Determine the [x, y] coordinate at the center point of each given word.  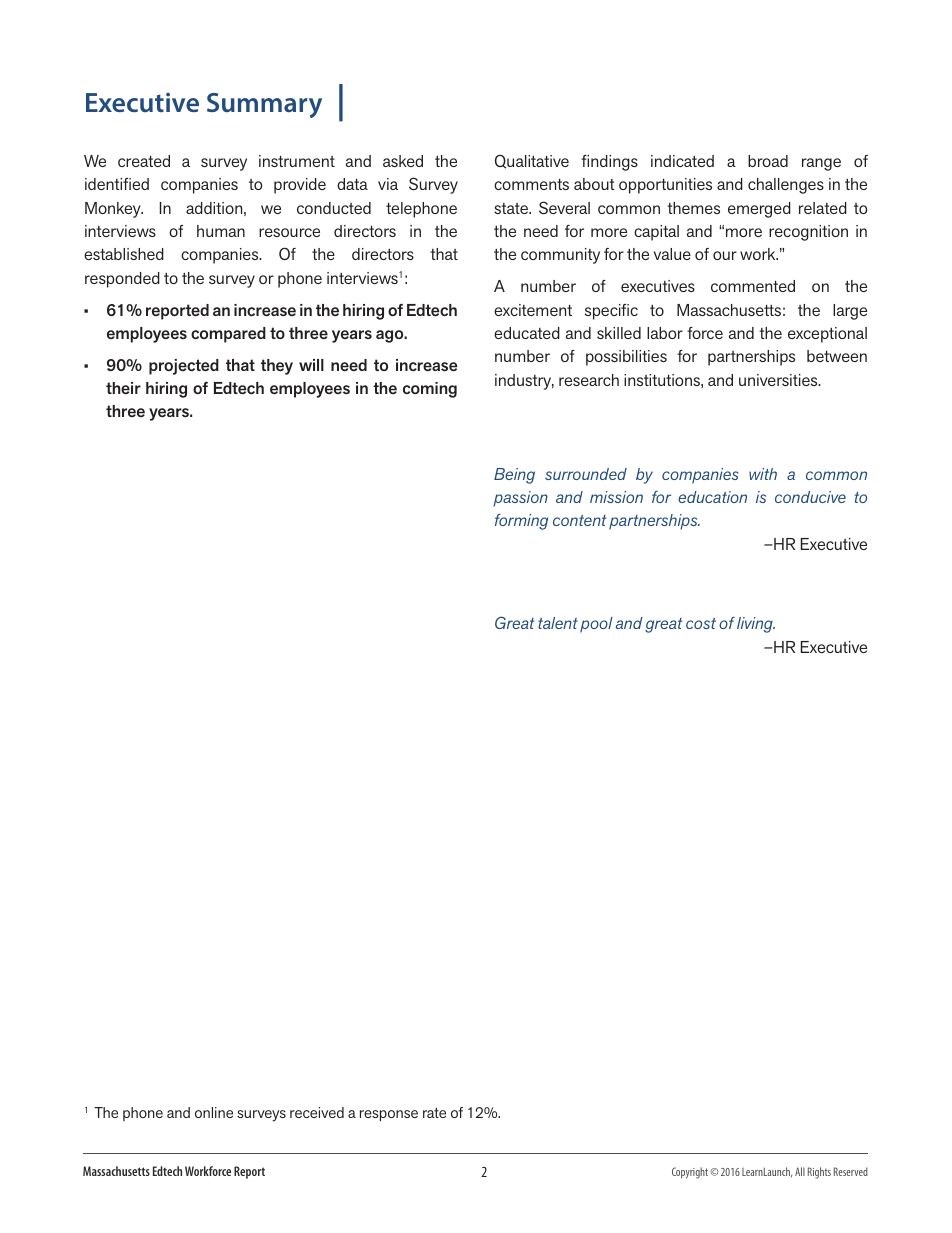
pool [596, 625]
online [214, 1112]
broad [768, 161]
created [144, 161]
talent [558, 623]
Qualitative [532, 161]
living [756, 625]
